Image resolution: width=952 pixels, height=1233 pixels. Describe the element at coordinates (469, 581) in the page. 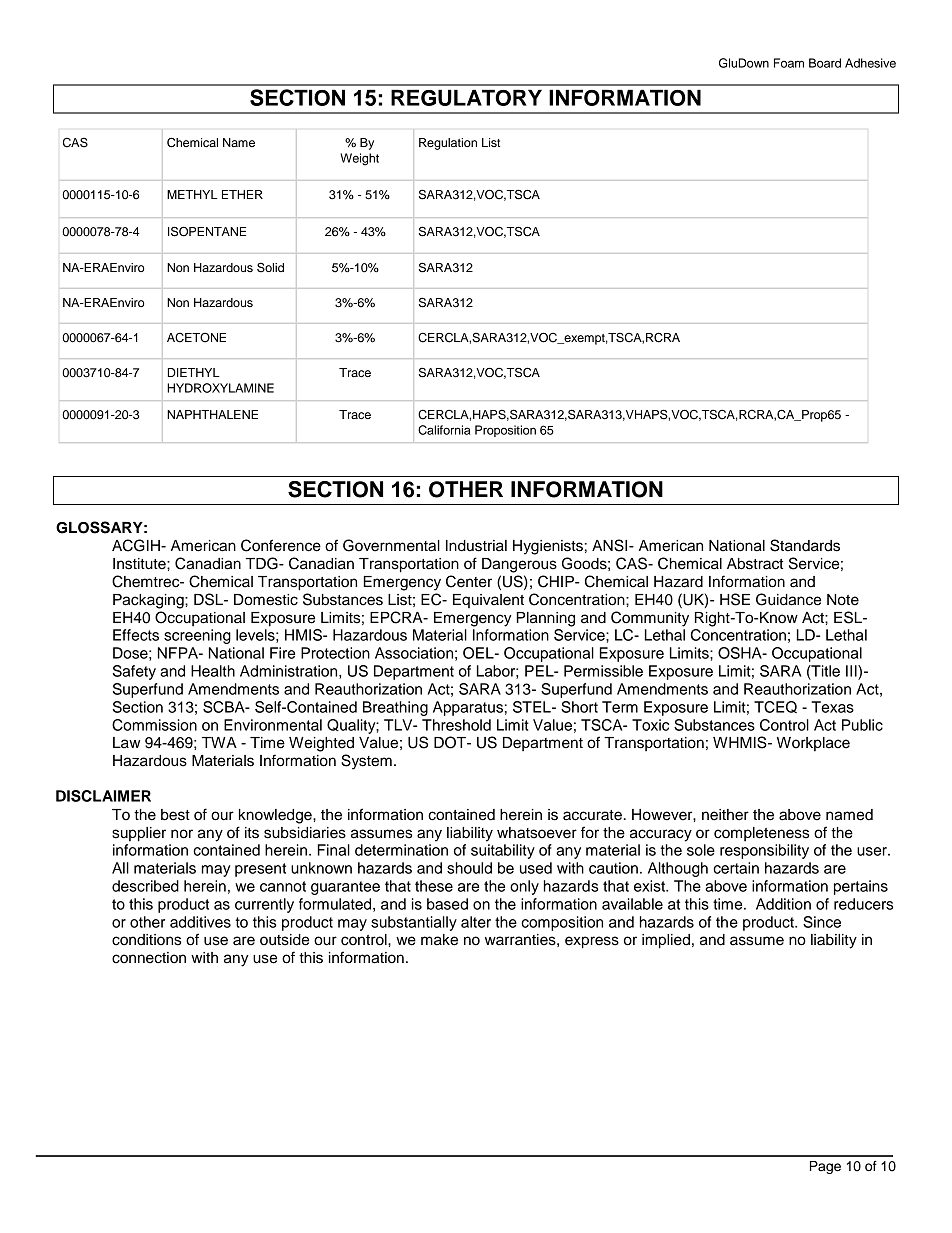

I see `Center` at that location.
